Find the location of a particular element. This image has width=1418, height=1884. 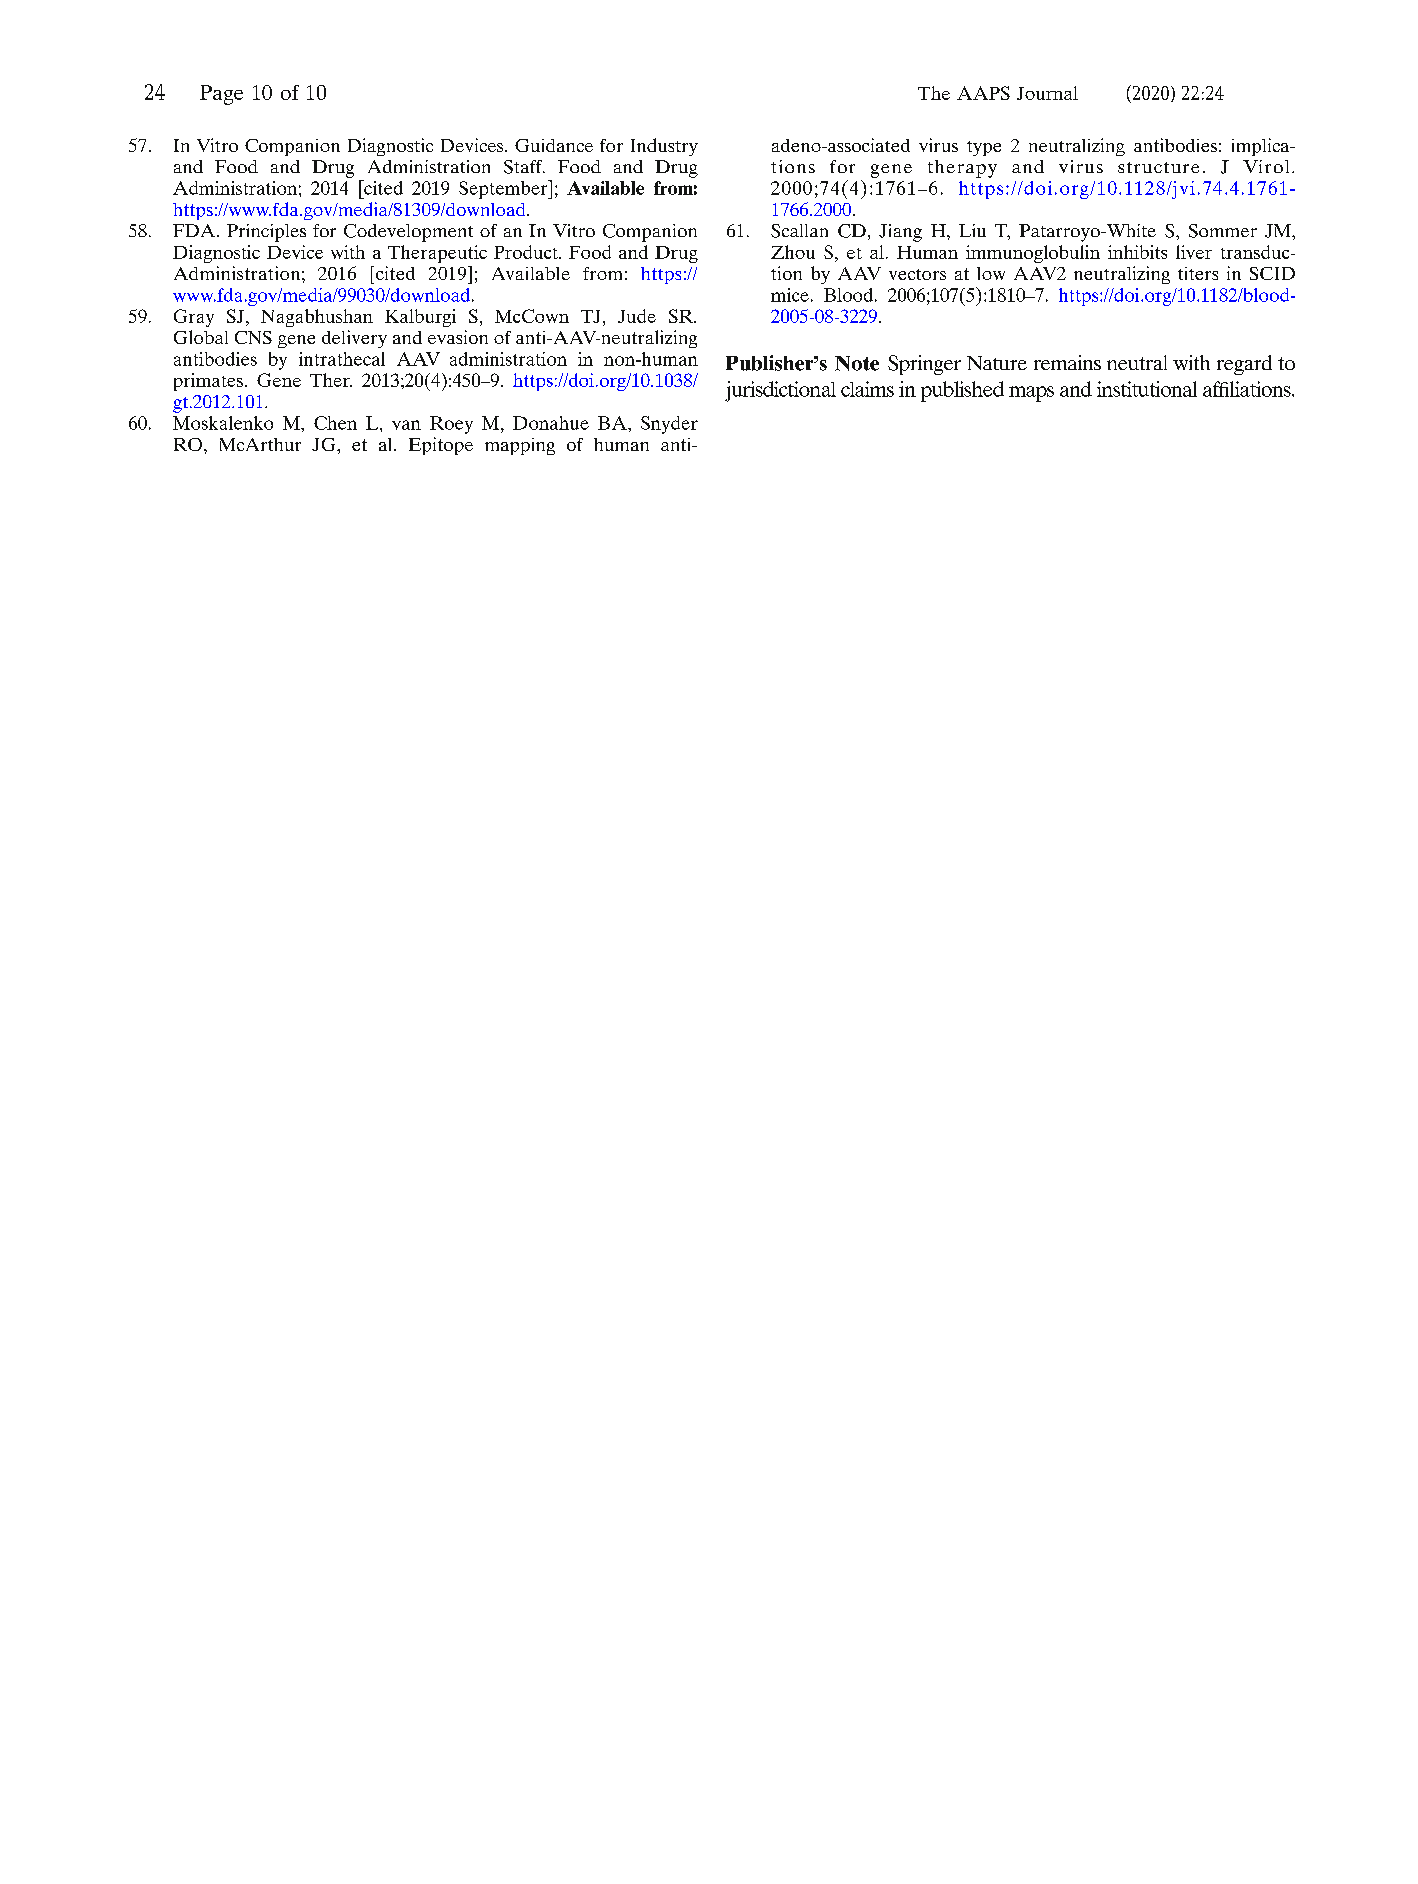

Zhou is located at coordinates (793, 252).
